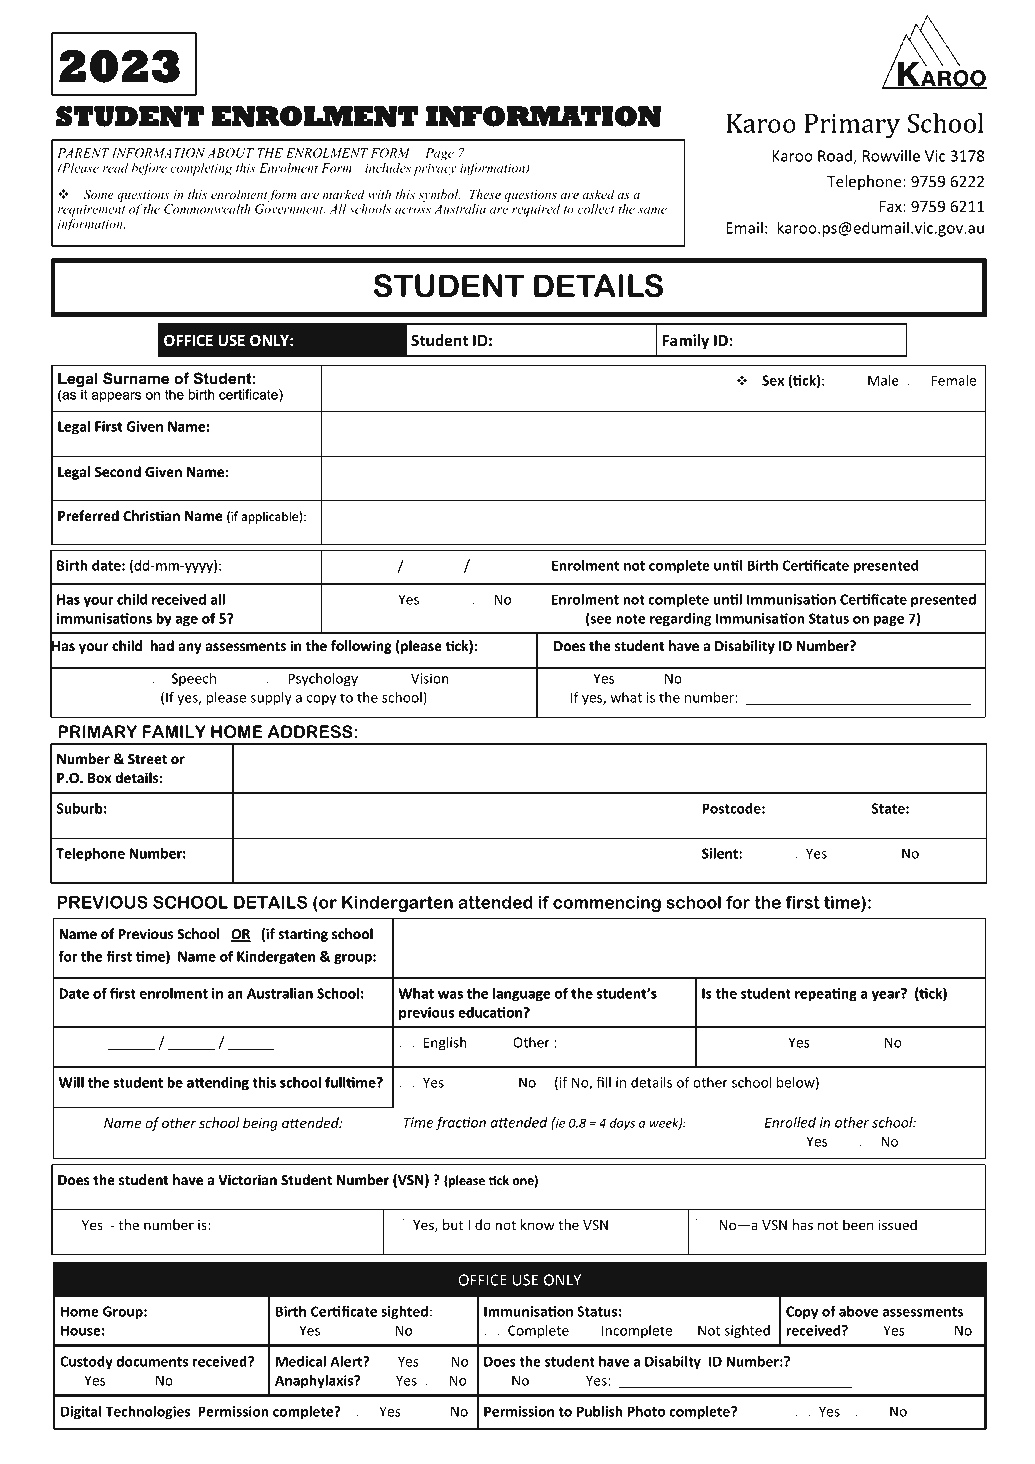 The height and width of the document is (1464, 1035). What do you see at coordinates (630, 619) in the document?
I see `note` at bounding box center [630, 619].
